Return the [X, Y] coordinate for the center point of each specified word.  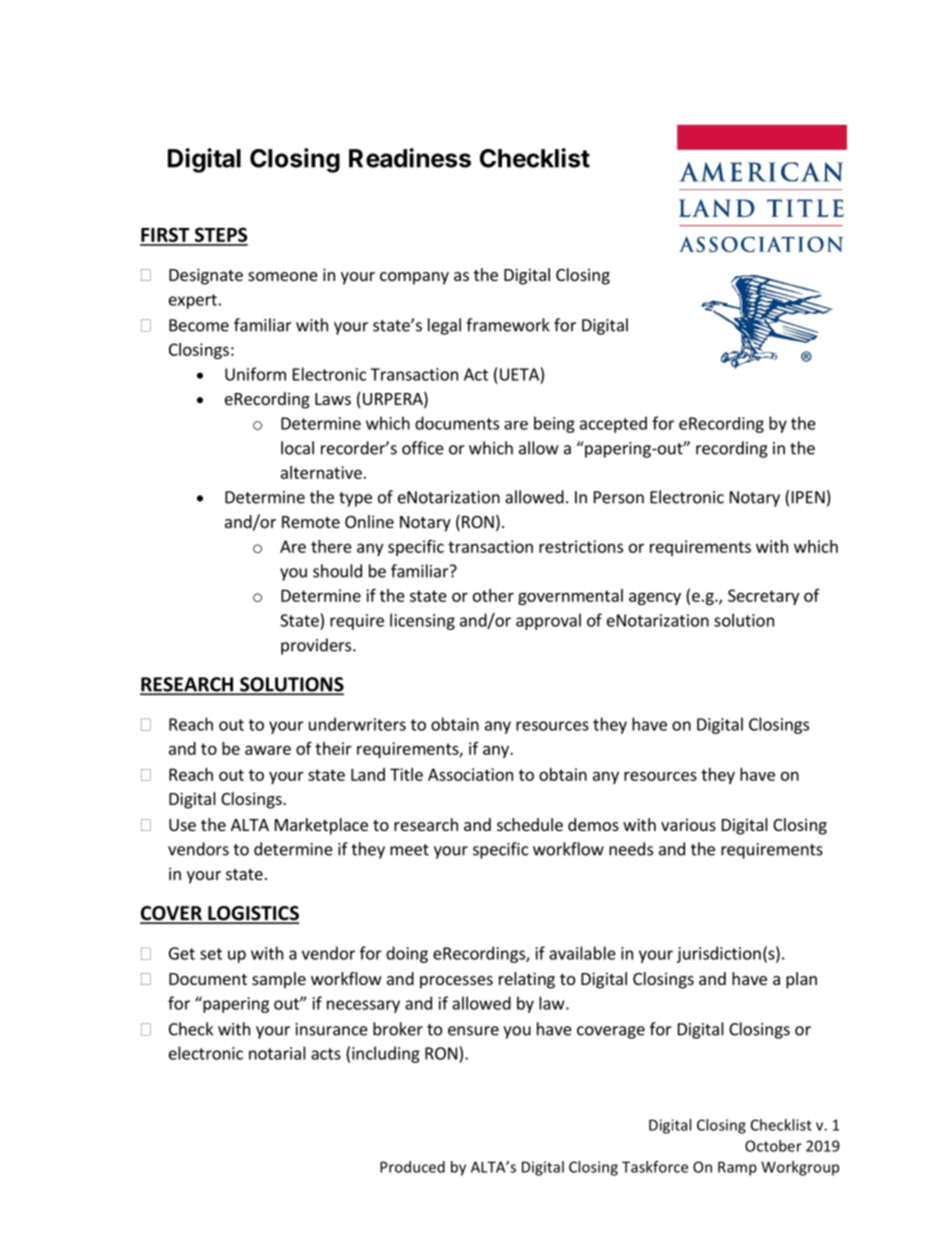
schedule [530, 824]
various [688, 824]
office [423, 448]
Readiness [410, 158]
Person [619, 497]
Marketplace [321, 826]
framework [508, 325]
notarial [277, 1053]
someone [283, 276]
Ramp [737, 1168]
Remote [311, 522]
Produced [412, 1167]
